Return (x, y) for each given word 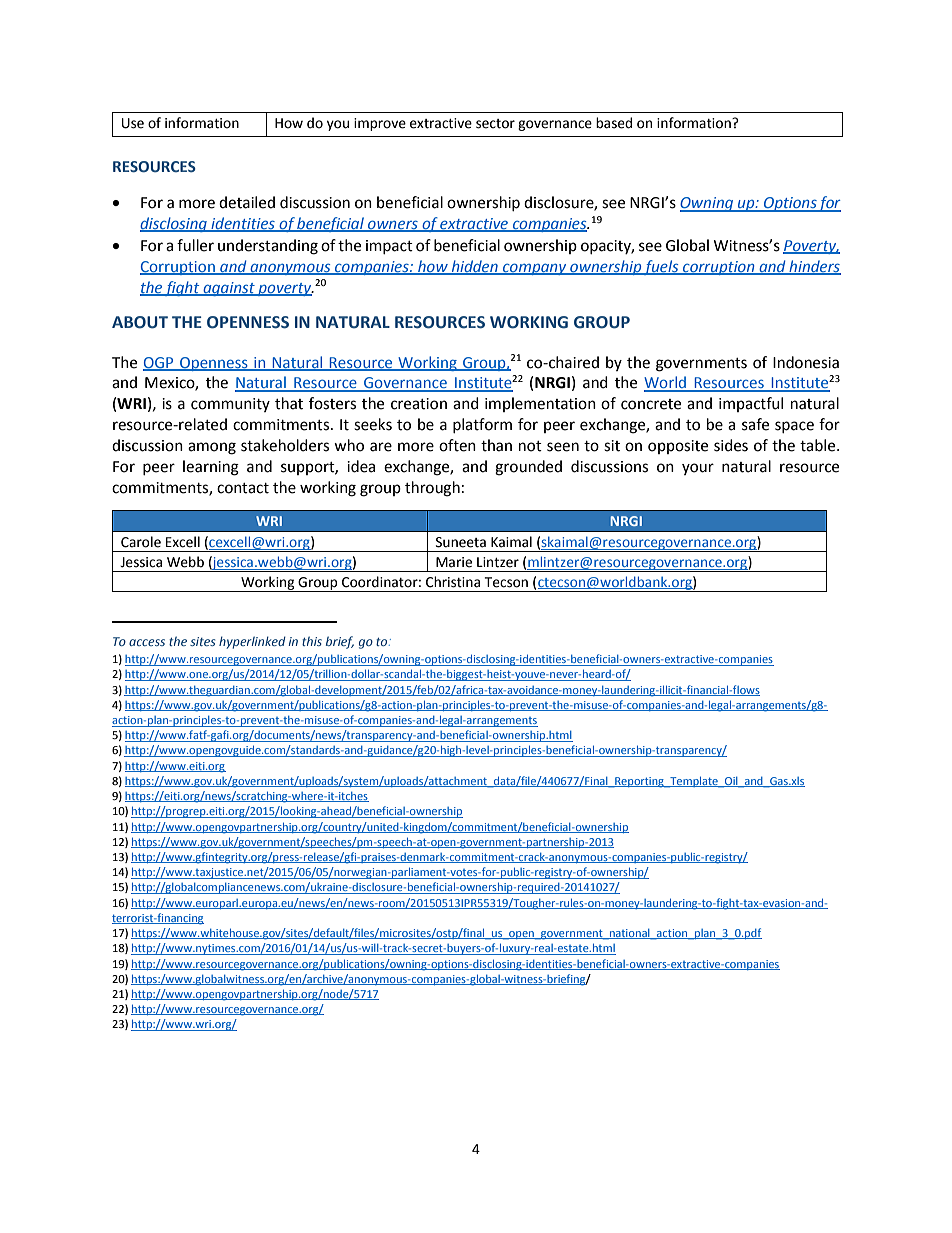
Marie (454, 562)
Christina (453, 582)
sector (495, 124)
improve (380, 124)
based (614, 123)
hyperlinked (252, 642)
